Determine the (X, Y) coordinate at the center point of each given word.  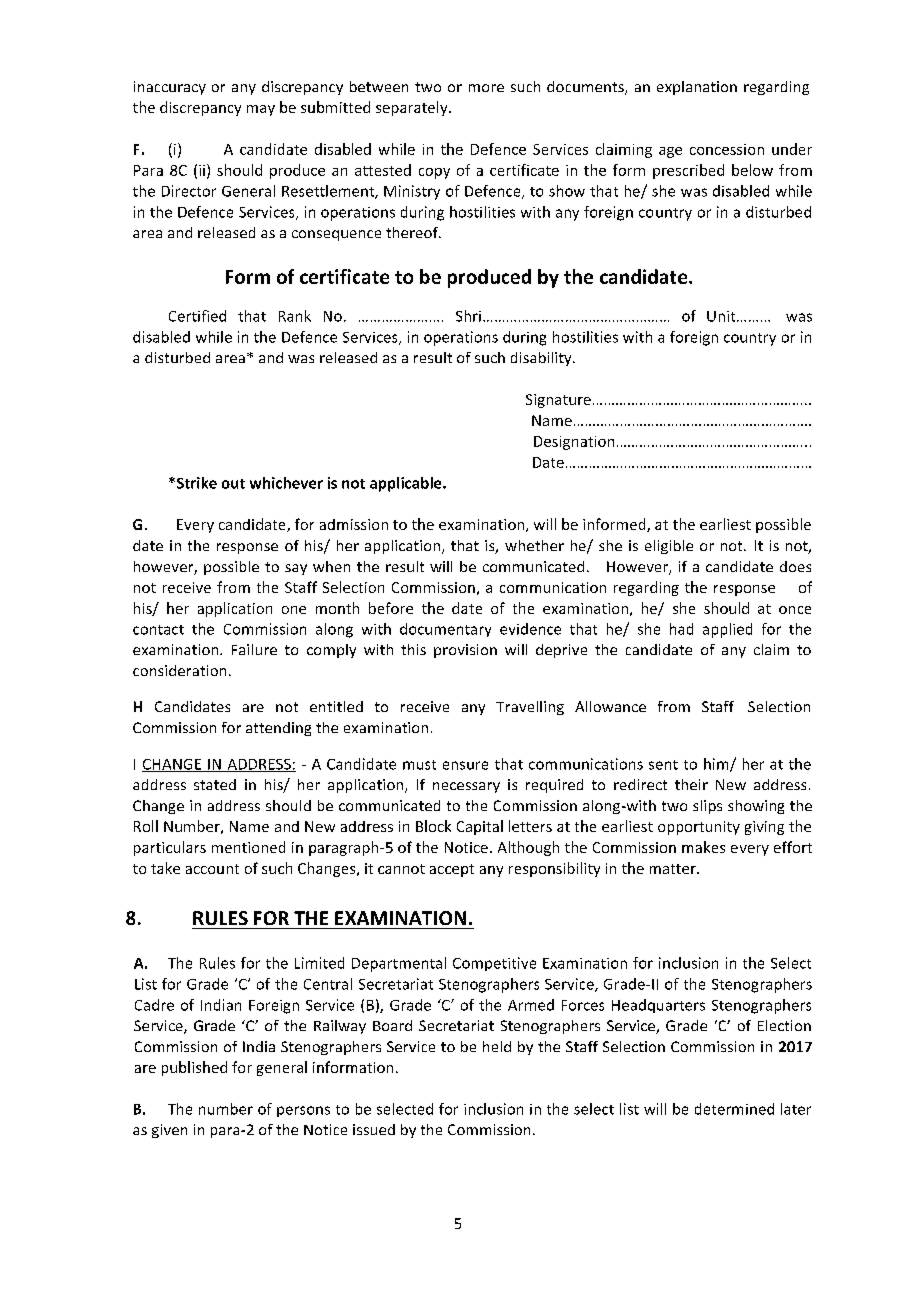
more (486, 88)
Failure (254, 649)
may (261, 110)
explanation (697, 88)
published (194, 1068)
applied (727, 630)
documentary (445, 630)
